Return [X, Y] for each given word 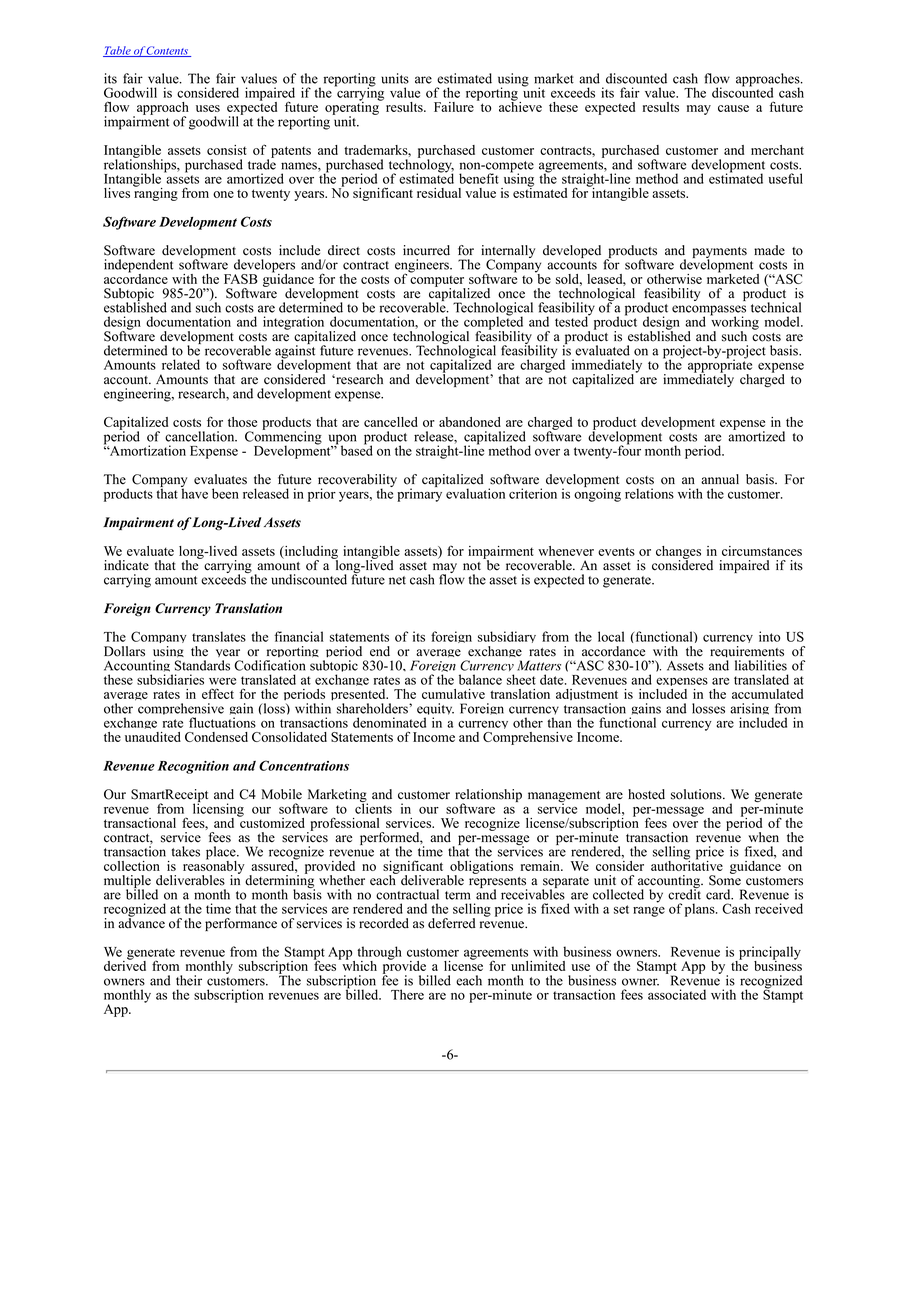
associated [677, 994]
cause [733, 108]
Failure [454, 107]
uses [208, 108]
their [189, 980]
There [407, 994]
